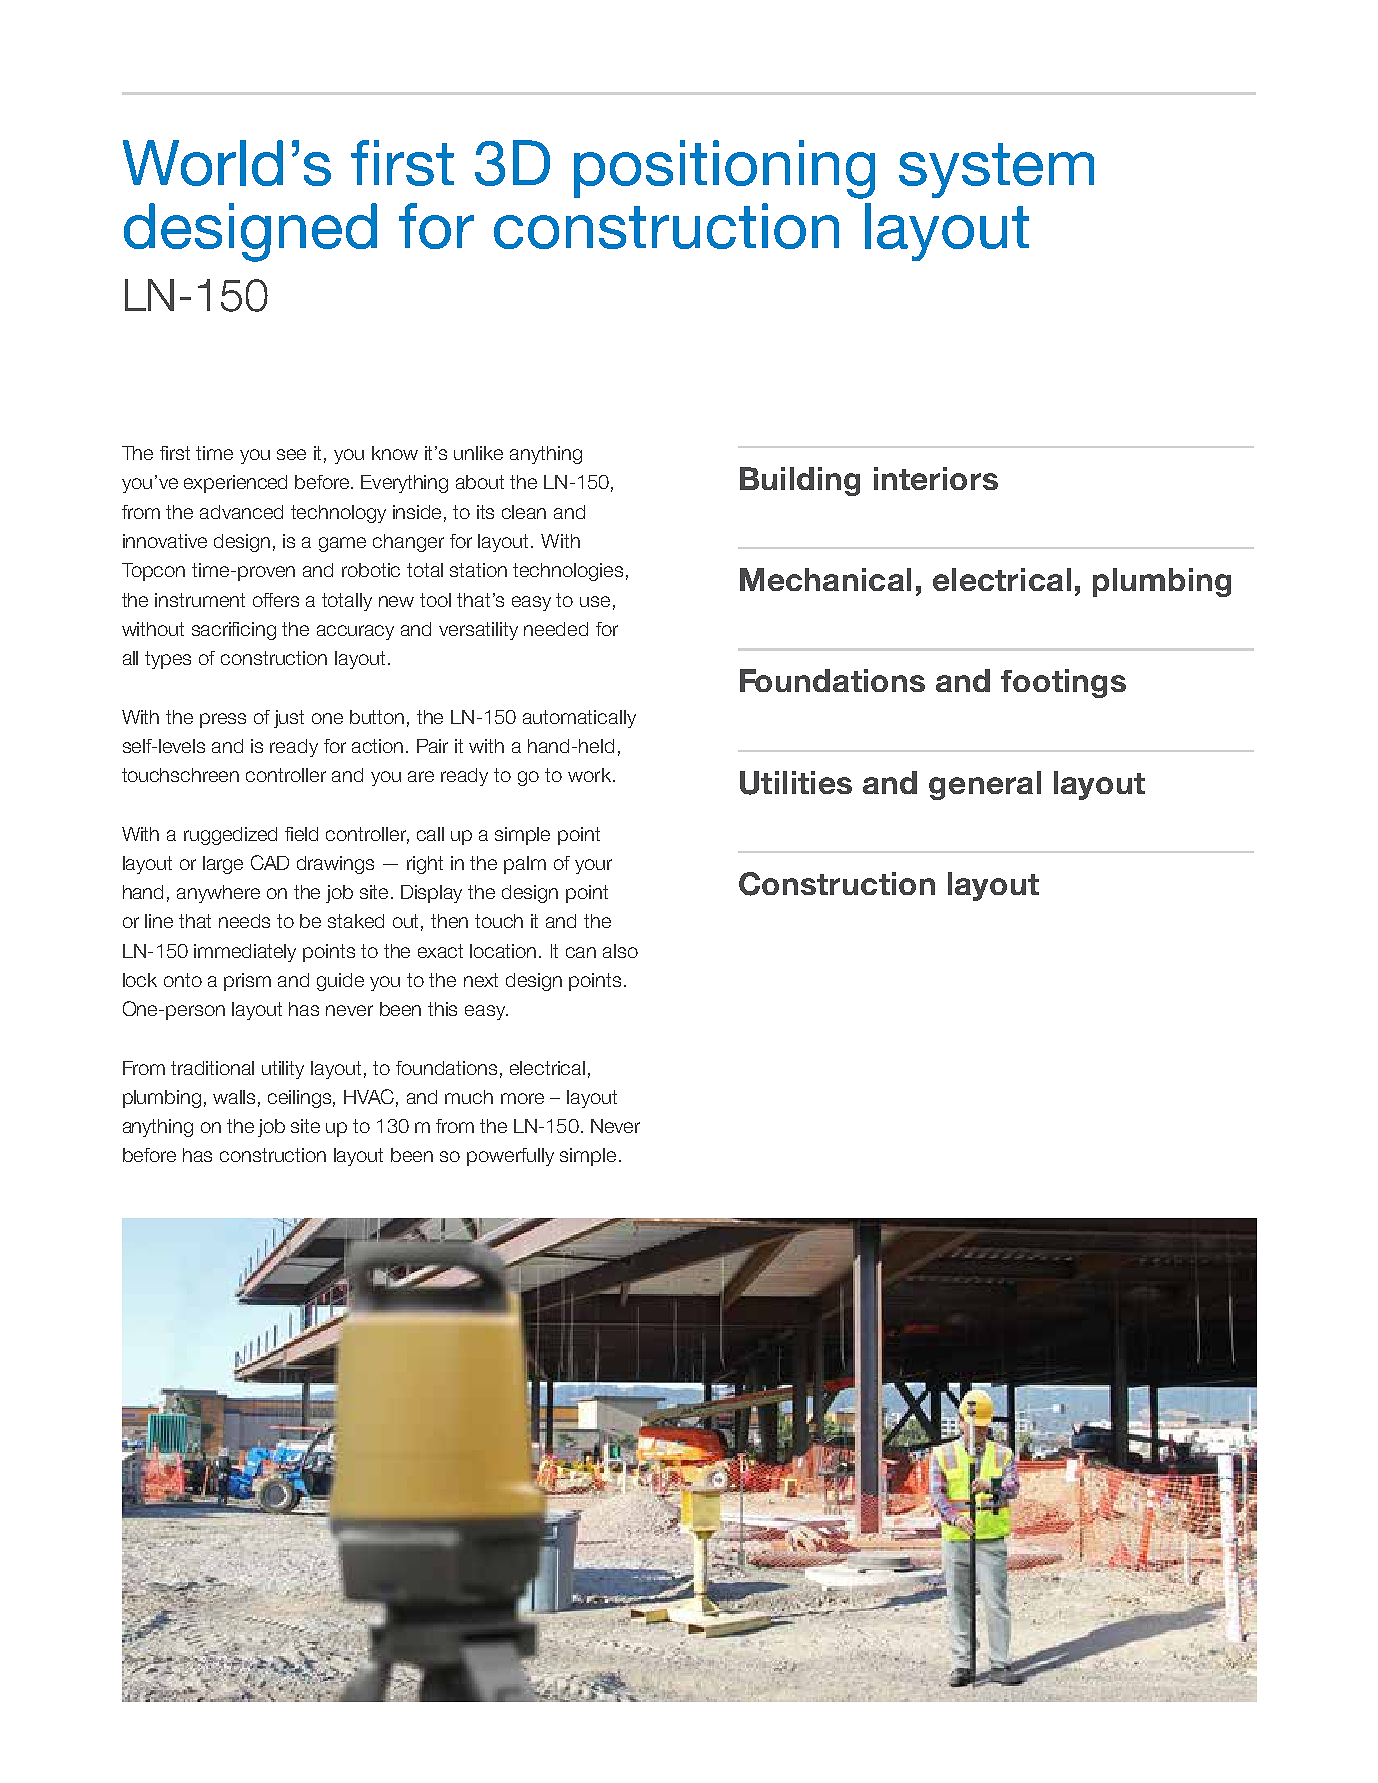 The width and height of the image is (1378, 1783). Describe the element at coordinates (996, 170) in the image. I see `system` at that location.
